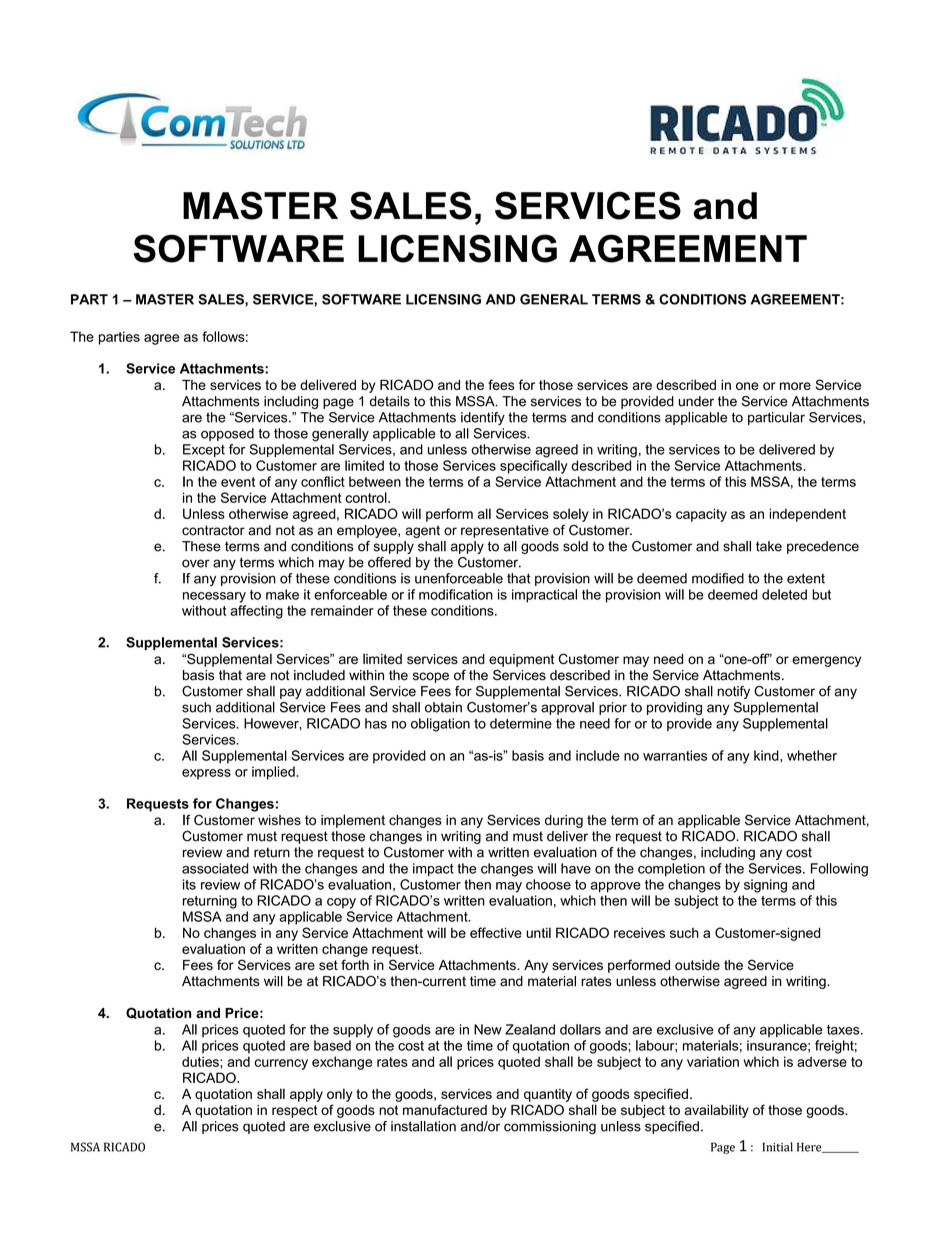 The height and width of the document is (1233, 952). What do you see at coordinates (483, 418) in the document?
I see `identify` at bounding box center [483, 418].
